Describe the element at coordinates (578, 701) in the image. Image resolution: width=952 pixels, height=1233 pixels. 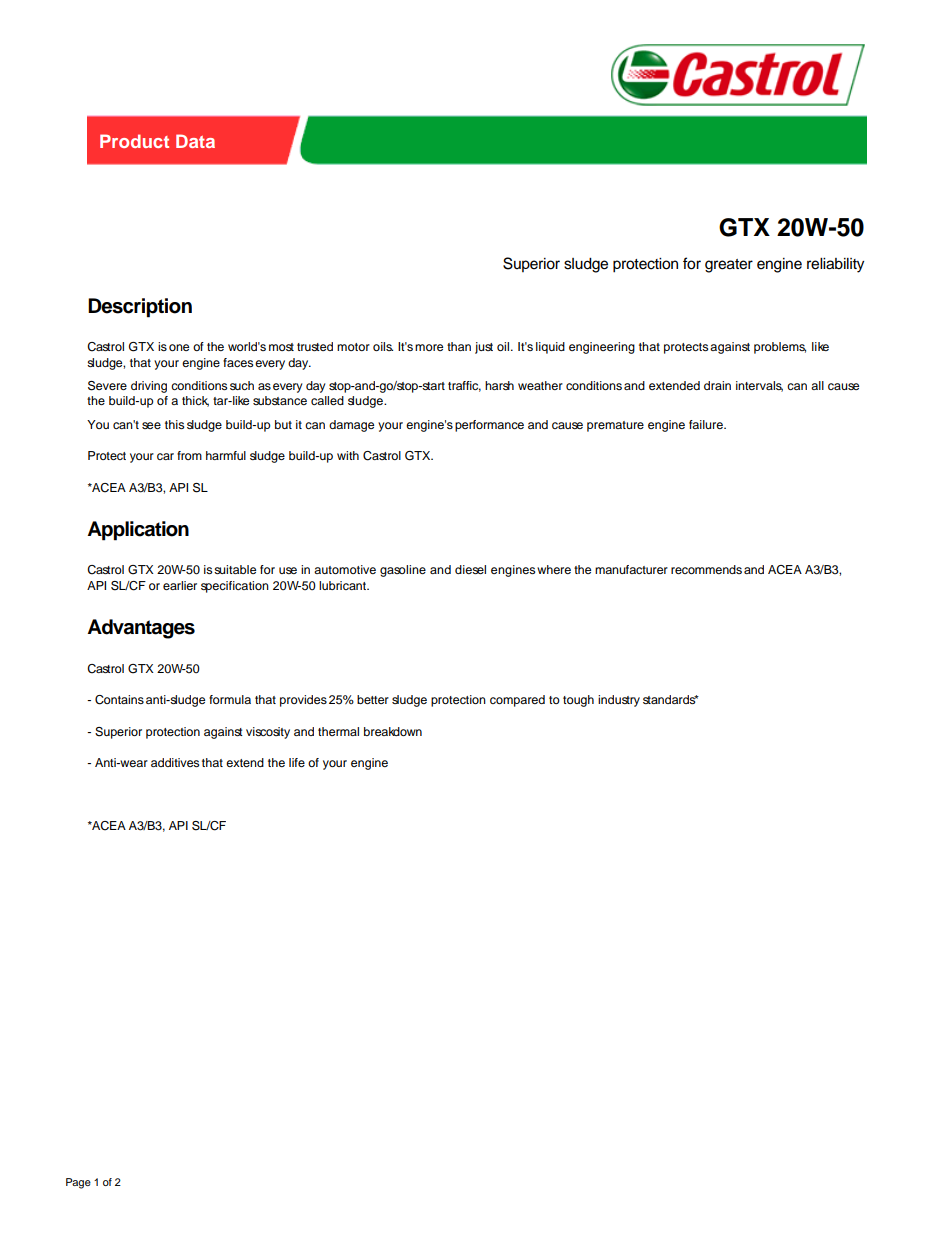
I see `tough` at that location.
